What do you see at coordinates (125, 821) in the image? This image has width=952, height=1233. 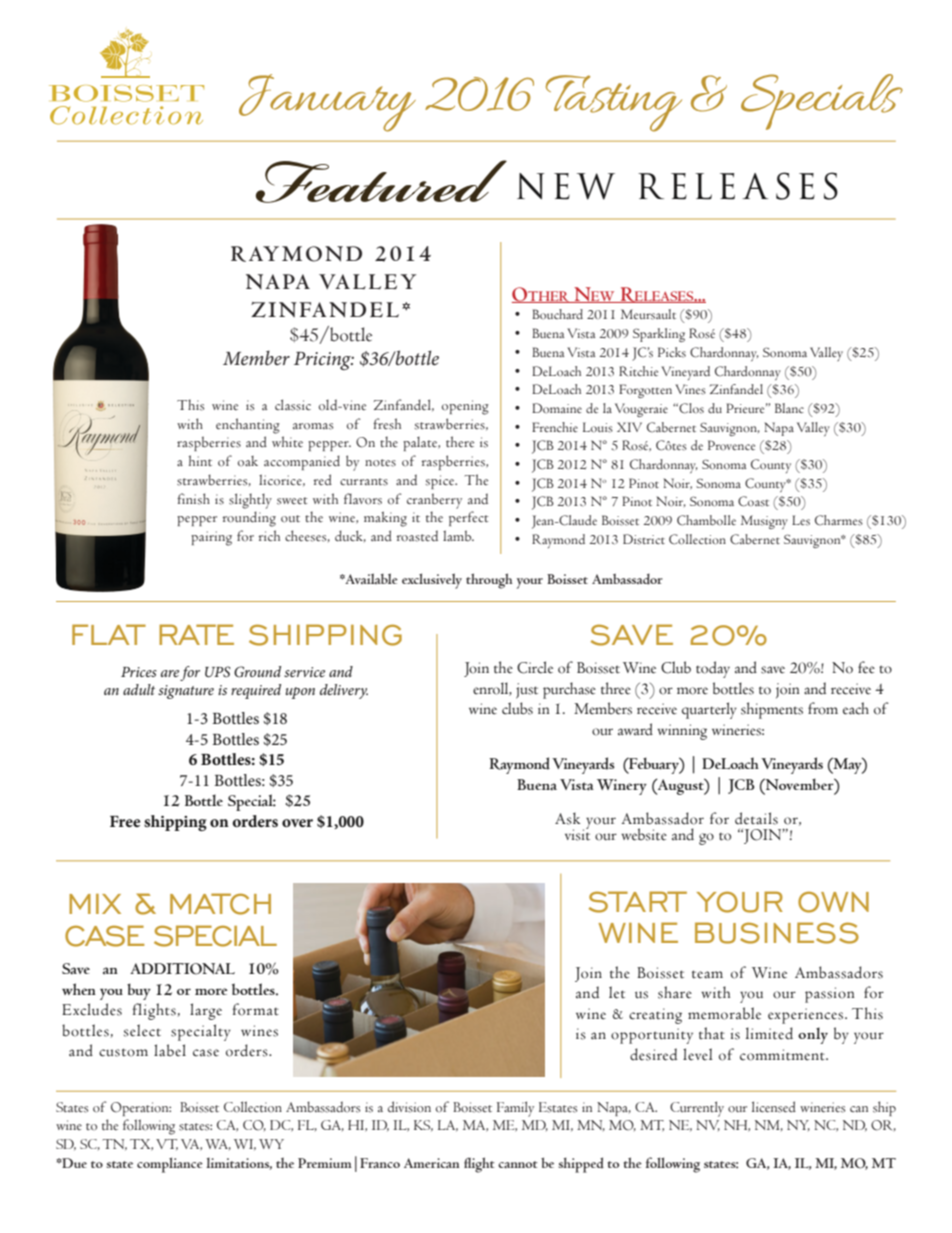 I see `Free` at bounding box center [125, 821].
